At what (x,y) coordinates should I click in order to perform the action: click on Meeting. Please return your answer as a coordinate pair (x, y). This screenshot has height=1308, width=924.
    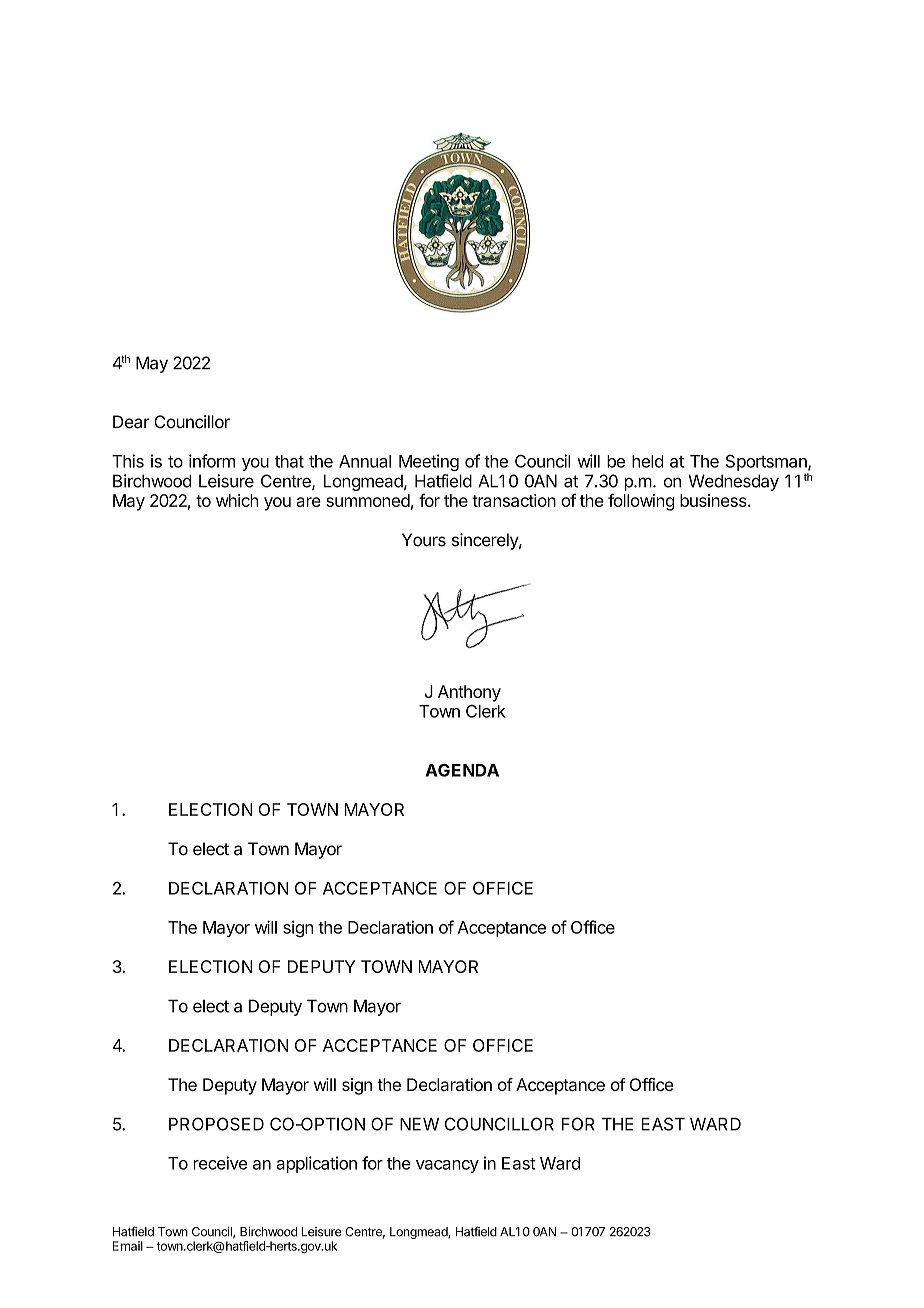
    Looking at the image, I should click on (429, 462).
